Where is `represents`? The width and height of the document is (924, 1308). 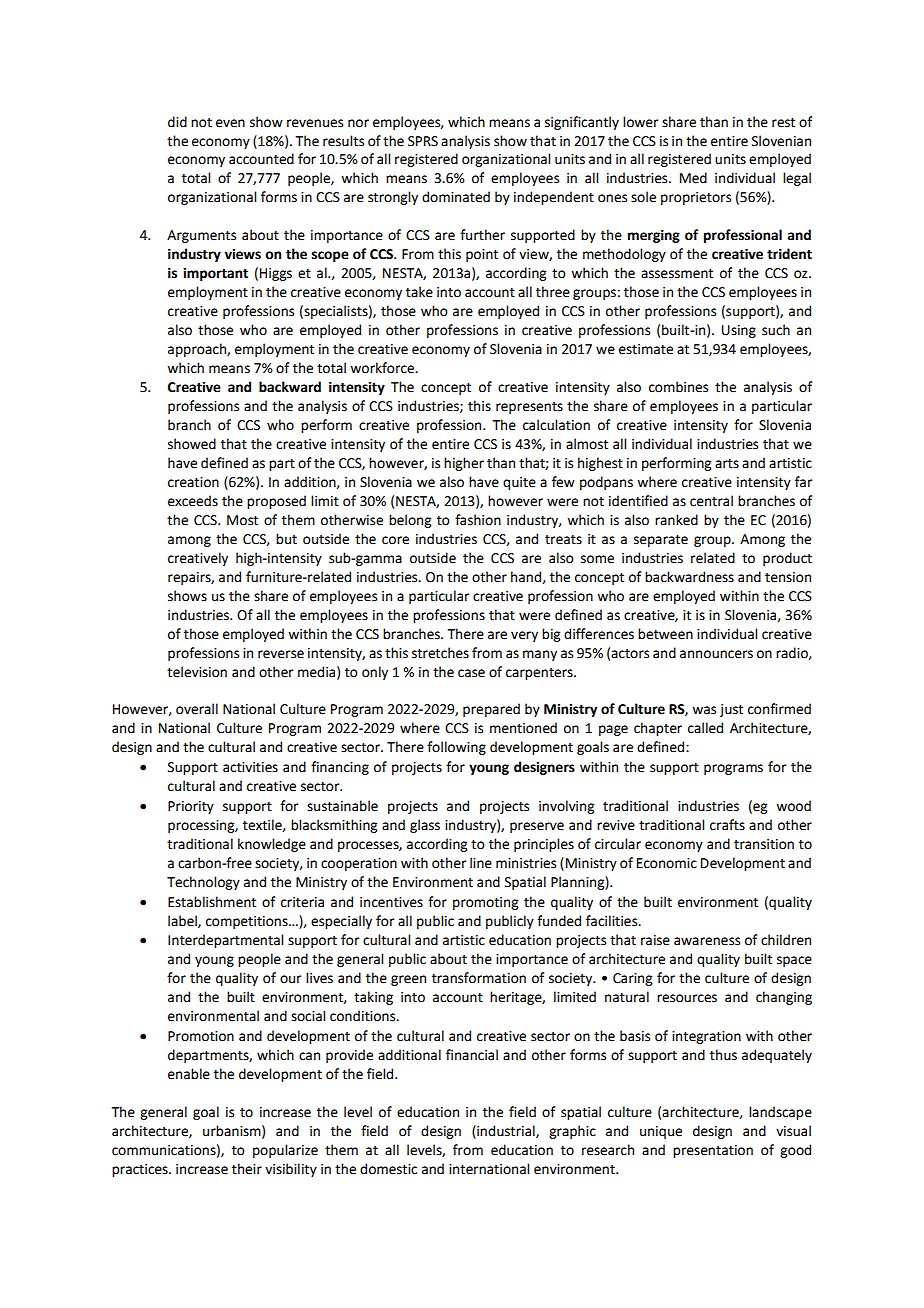 represents is located at coordinates (529, 408).
